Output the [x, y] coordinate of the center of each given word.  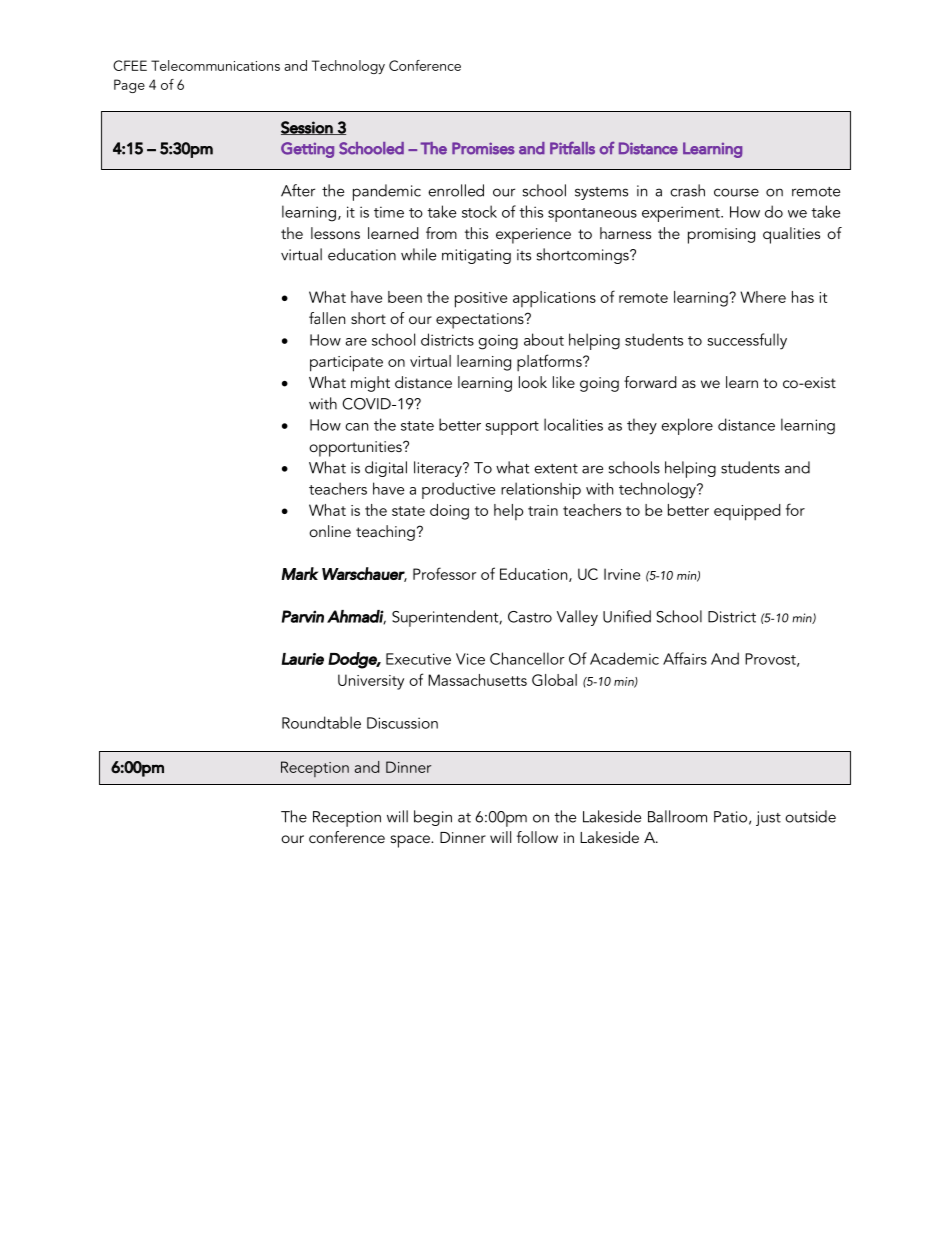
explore [687, 426]
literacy [439, 469]
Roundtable [321, 722]
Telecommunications [215, 65]
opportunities [356, 449]
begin [433, 818]
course [736, 192]
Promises [483, 148]
